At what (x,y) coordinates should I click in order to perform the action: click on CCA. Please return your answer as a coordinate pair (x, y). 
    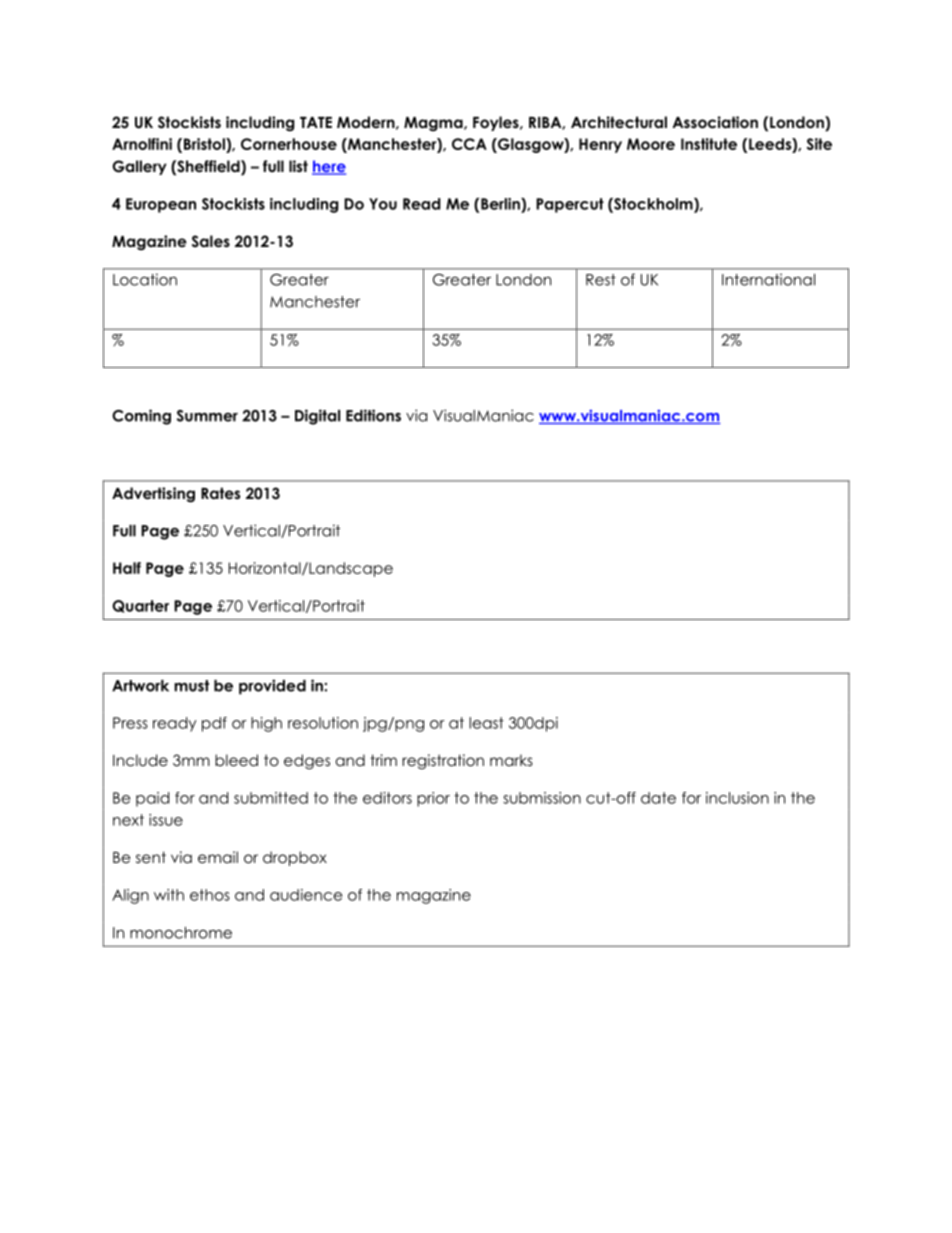
    Looking at the image, I should click on (469, 144).
